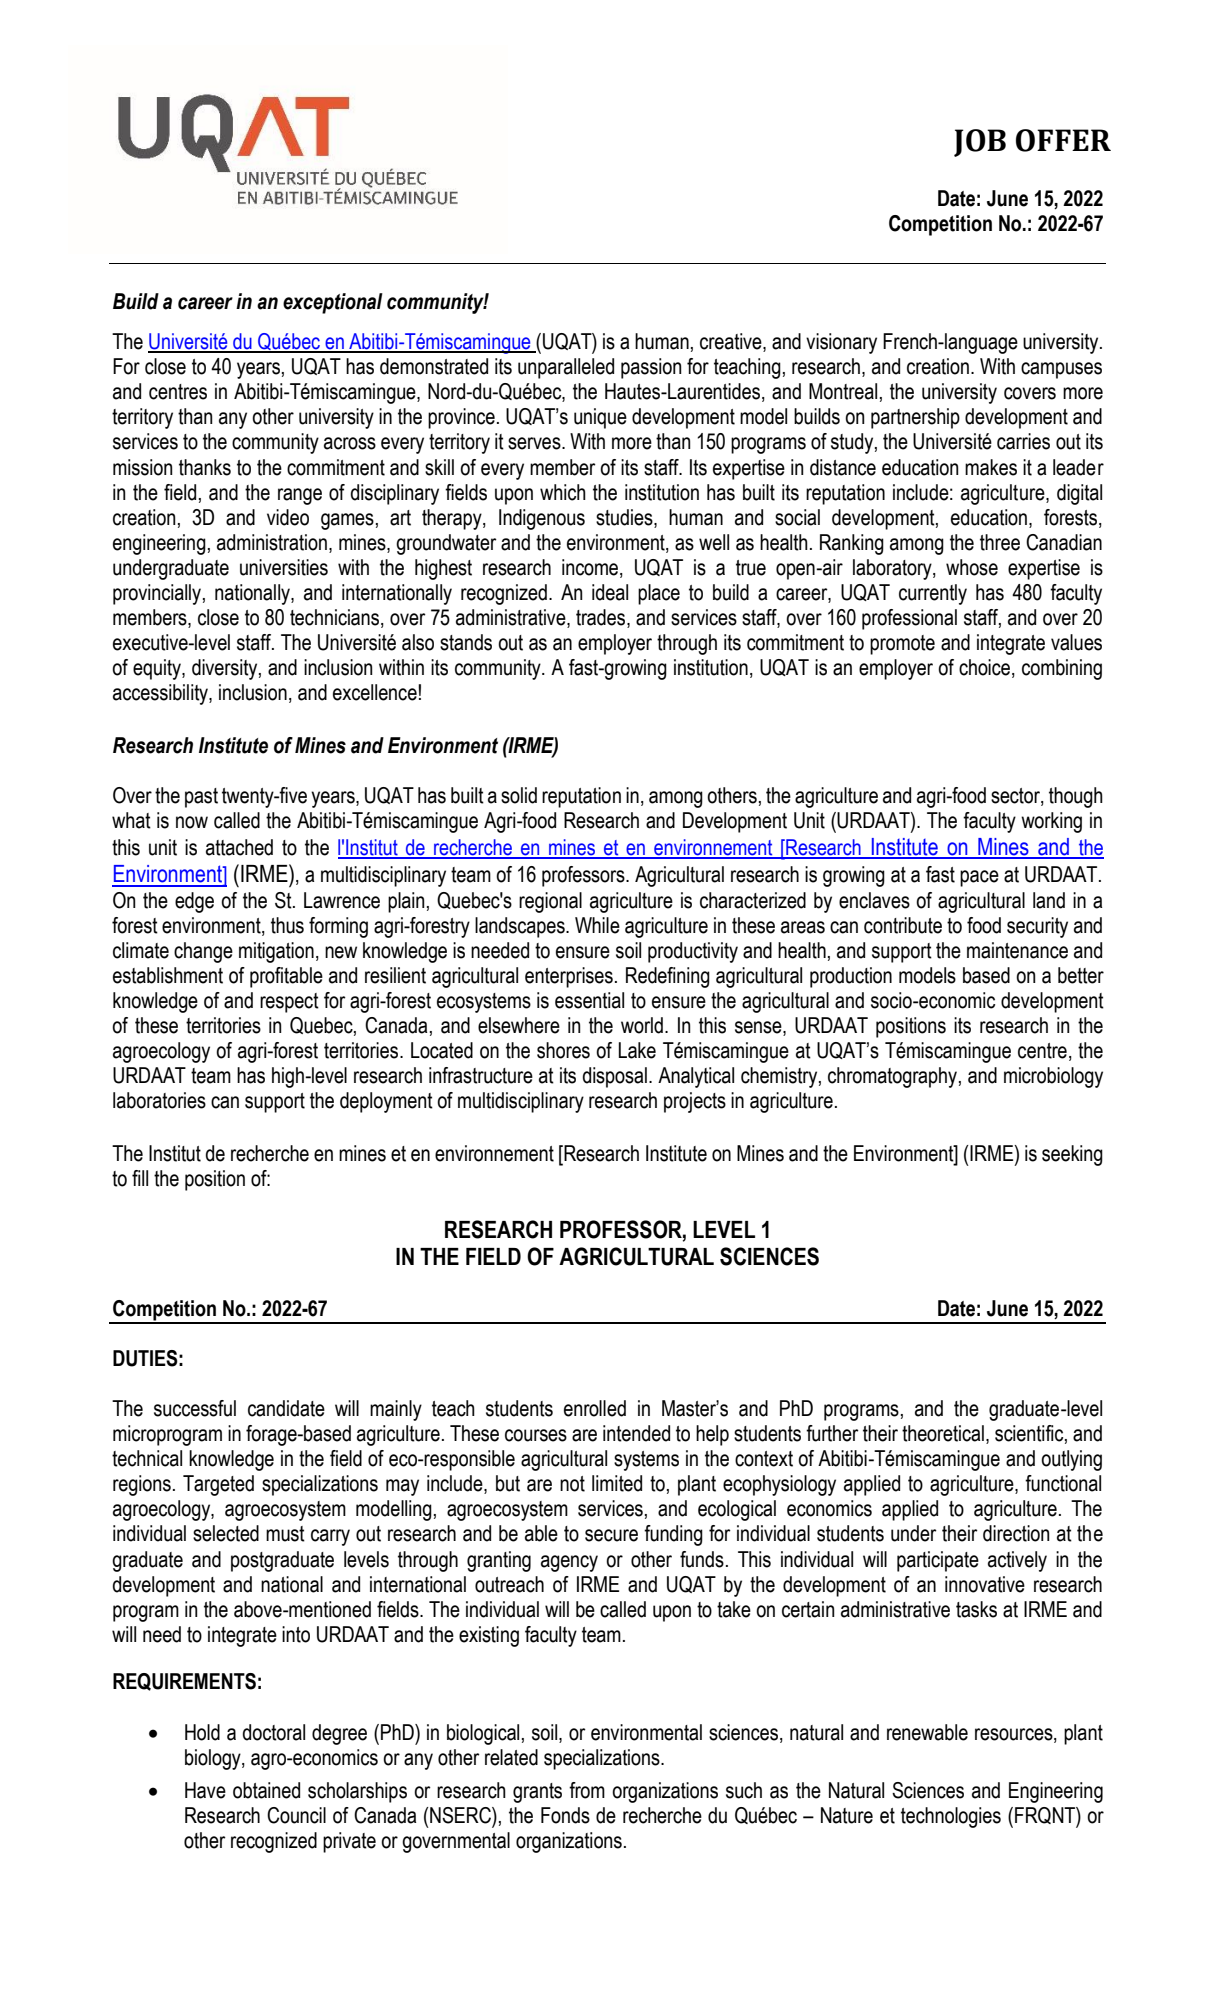 The height and width of the screenshot is (2002, 1216). I want to click on whose, so click(972, 567).
